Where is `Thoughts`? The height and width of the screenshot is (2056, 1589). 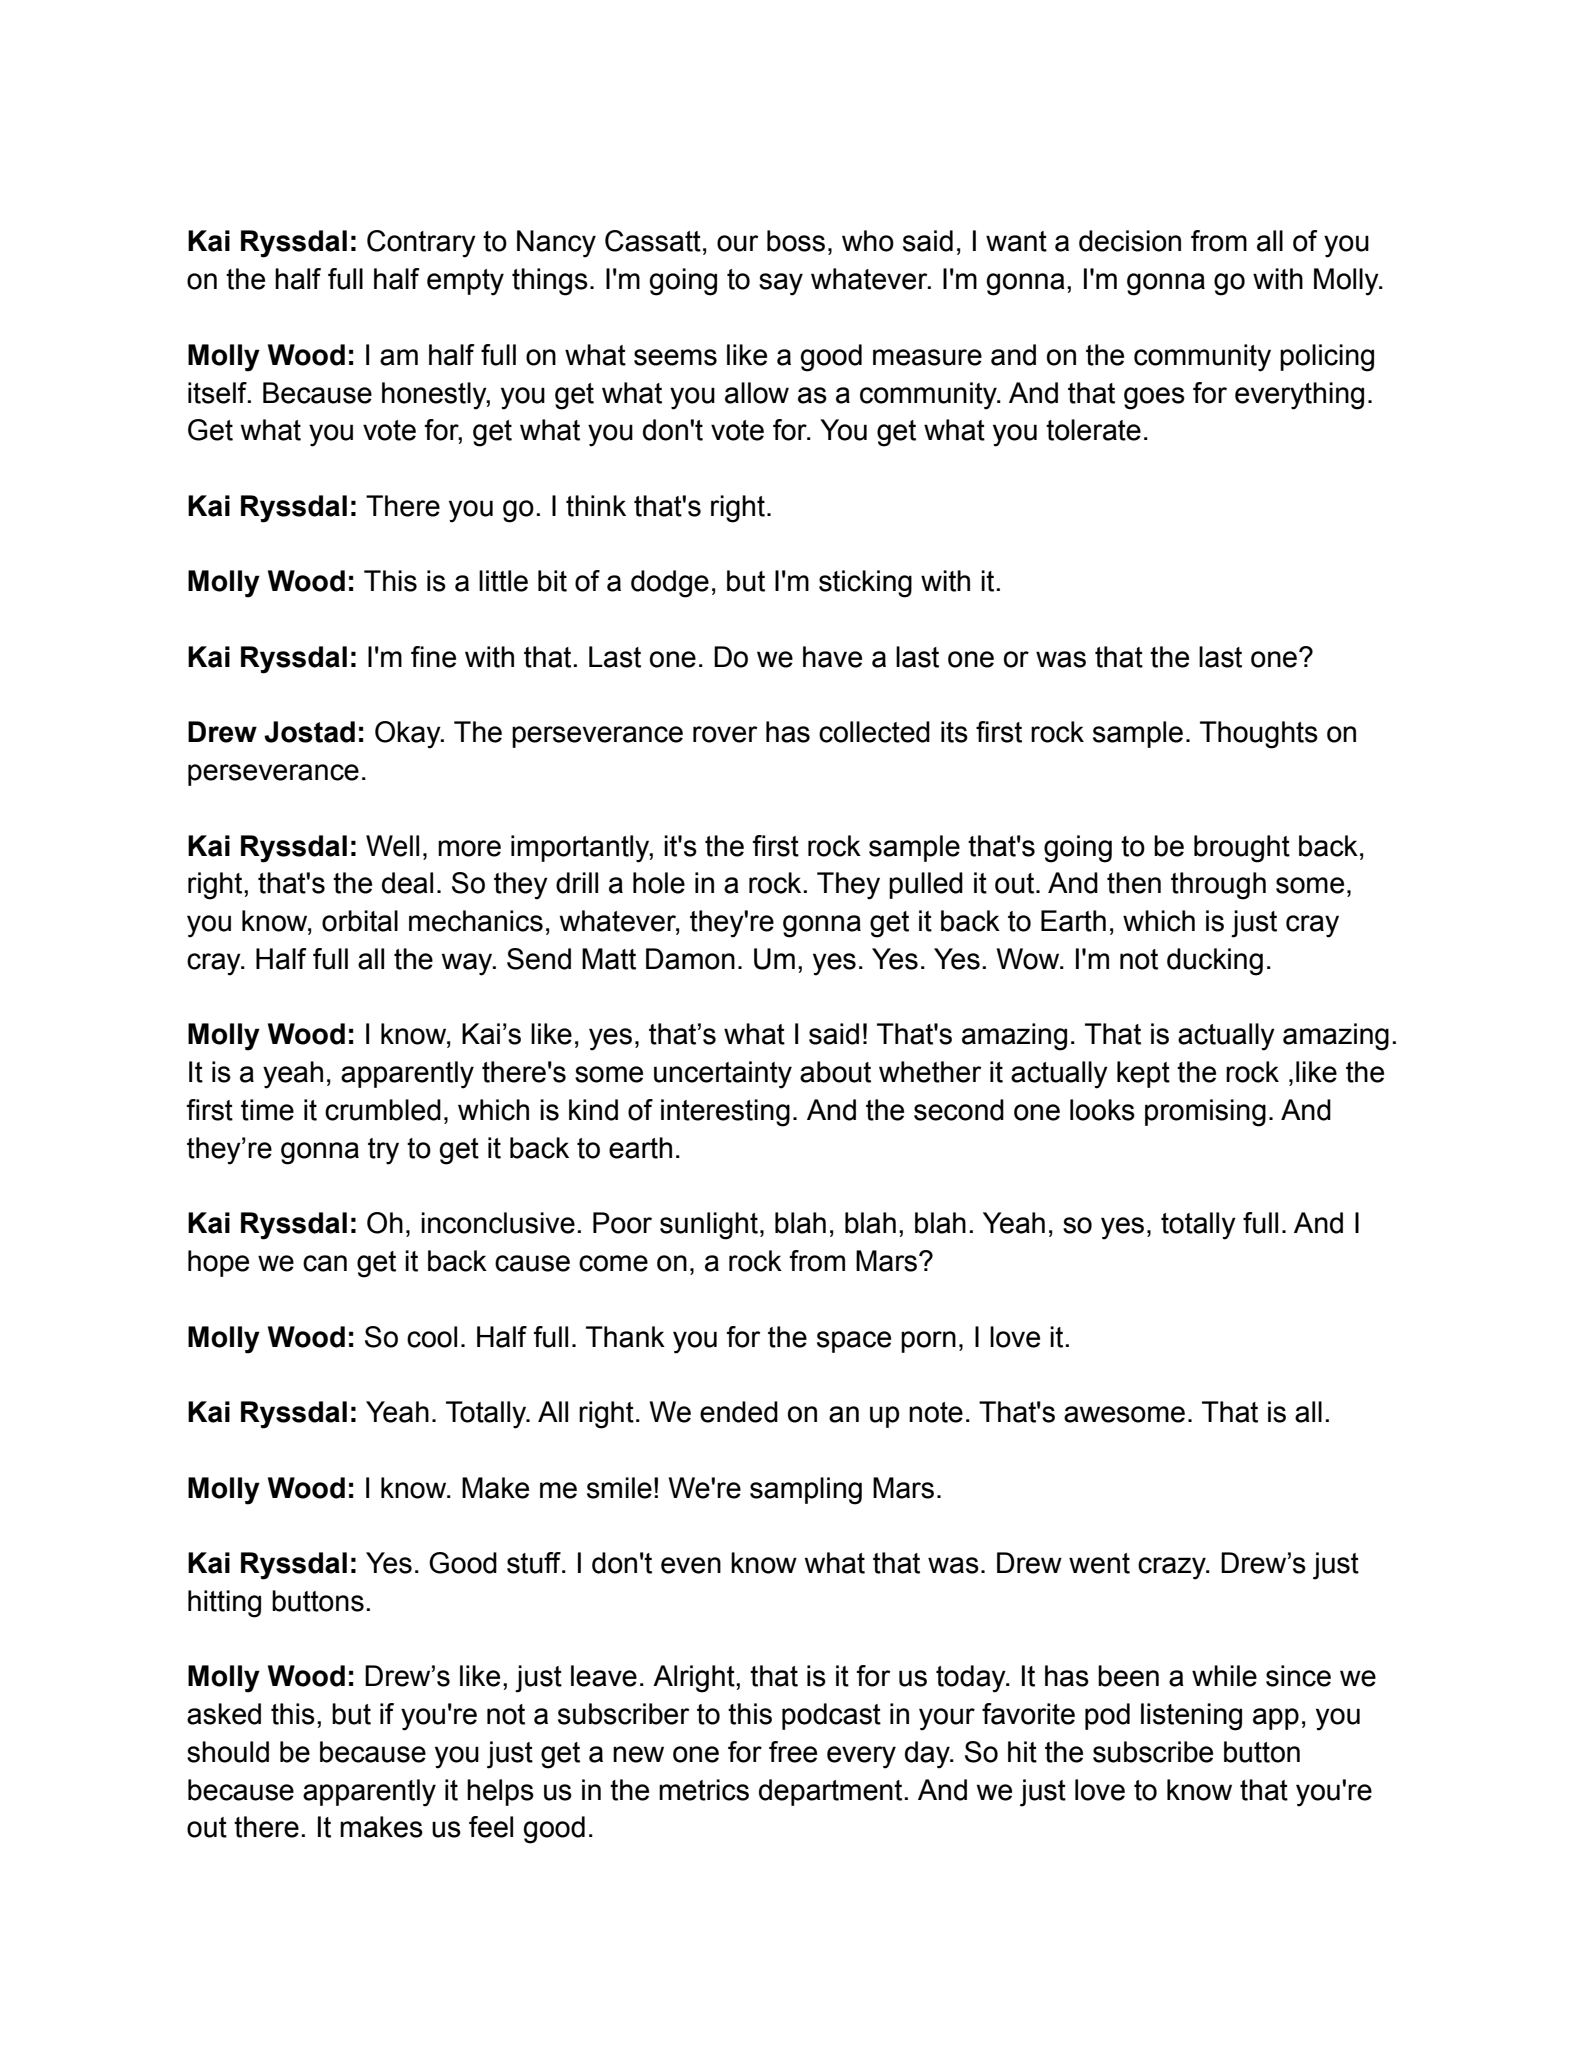
Thoughts is located at coordinates (1259, 735).
